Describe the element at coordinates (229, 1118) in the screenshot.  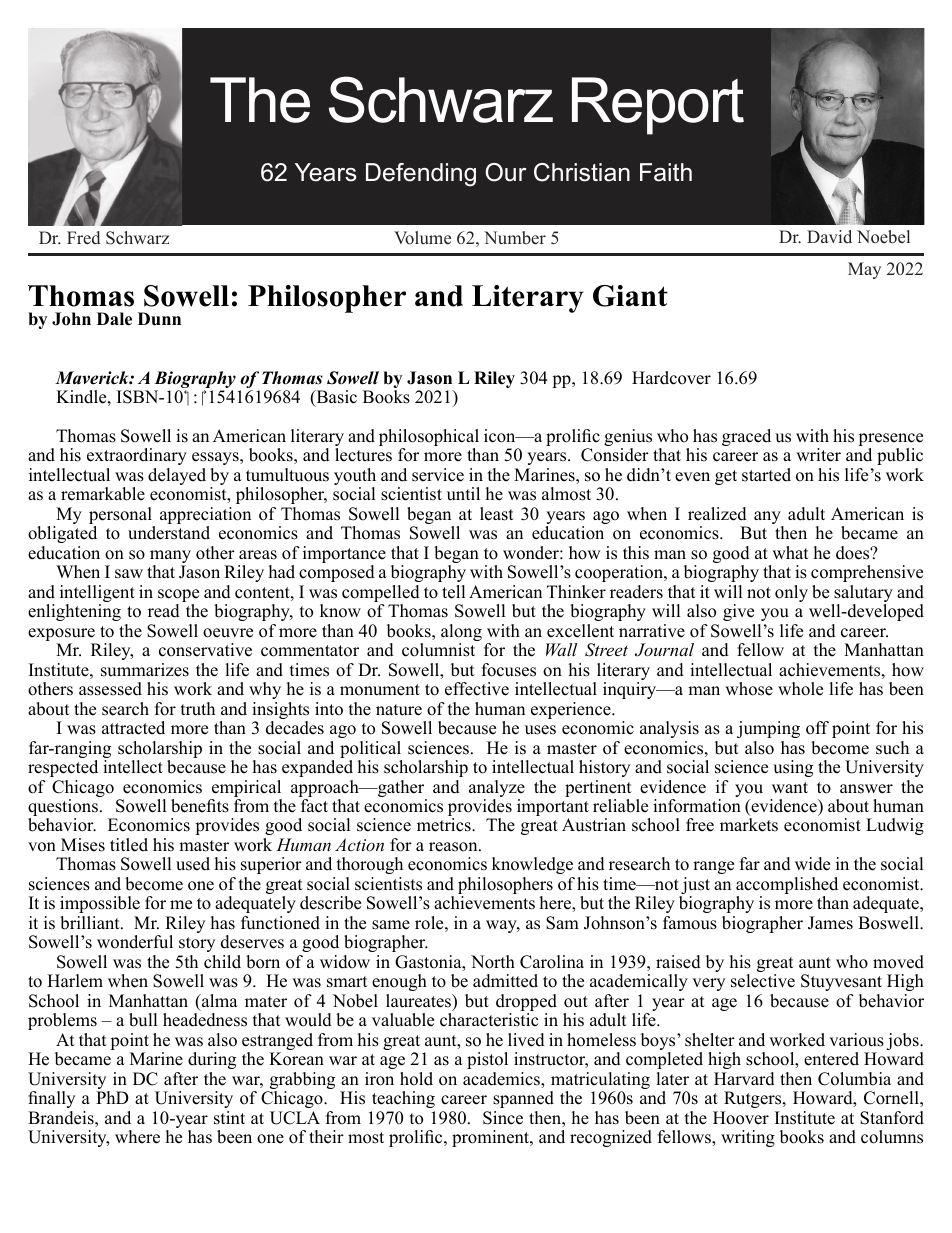
I see `stint` at that location.
